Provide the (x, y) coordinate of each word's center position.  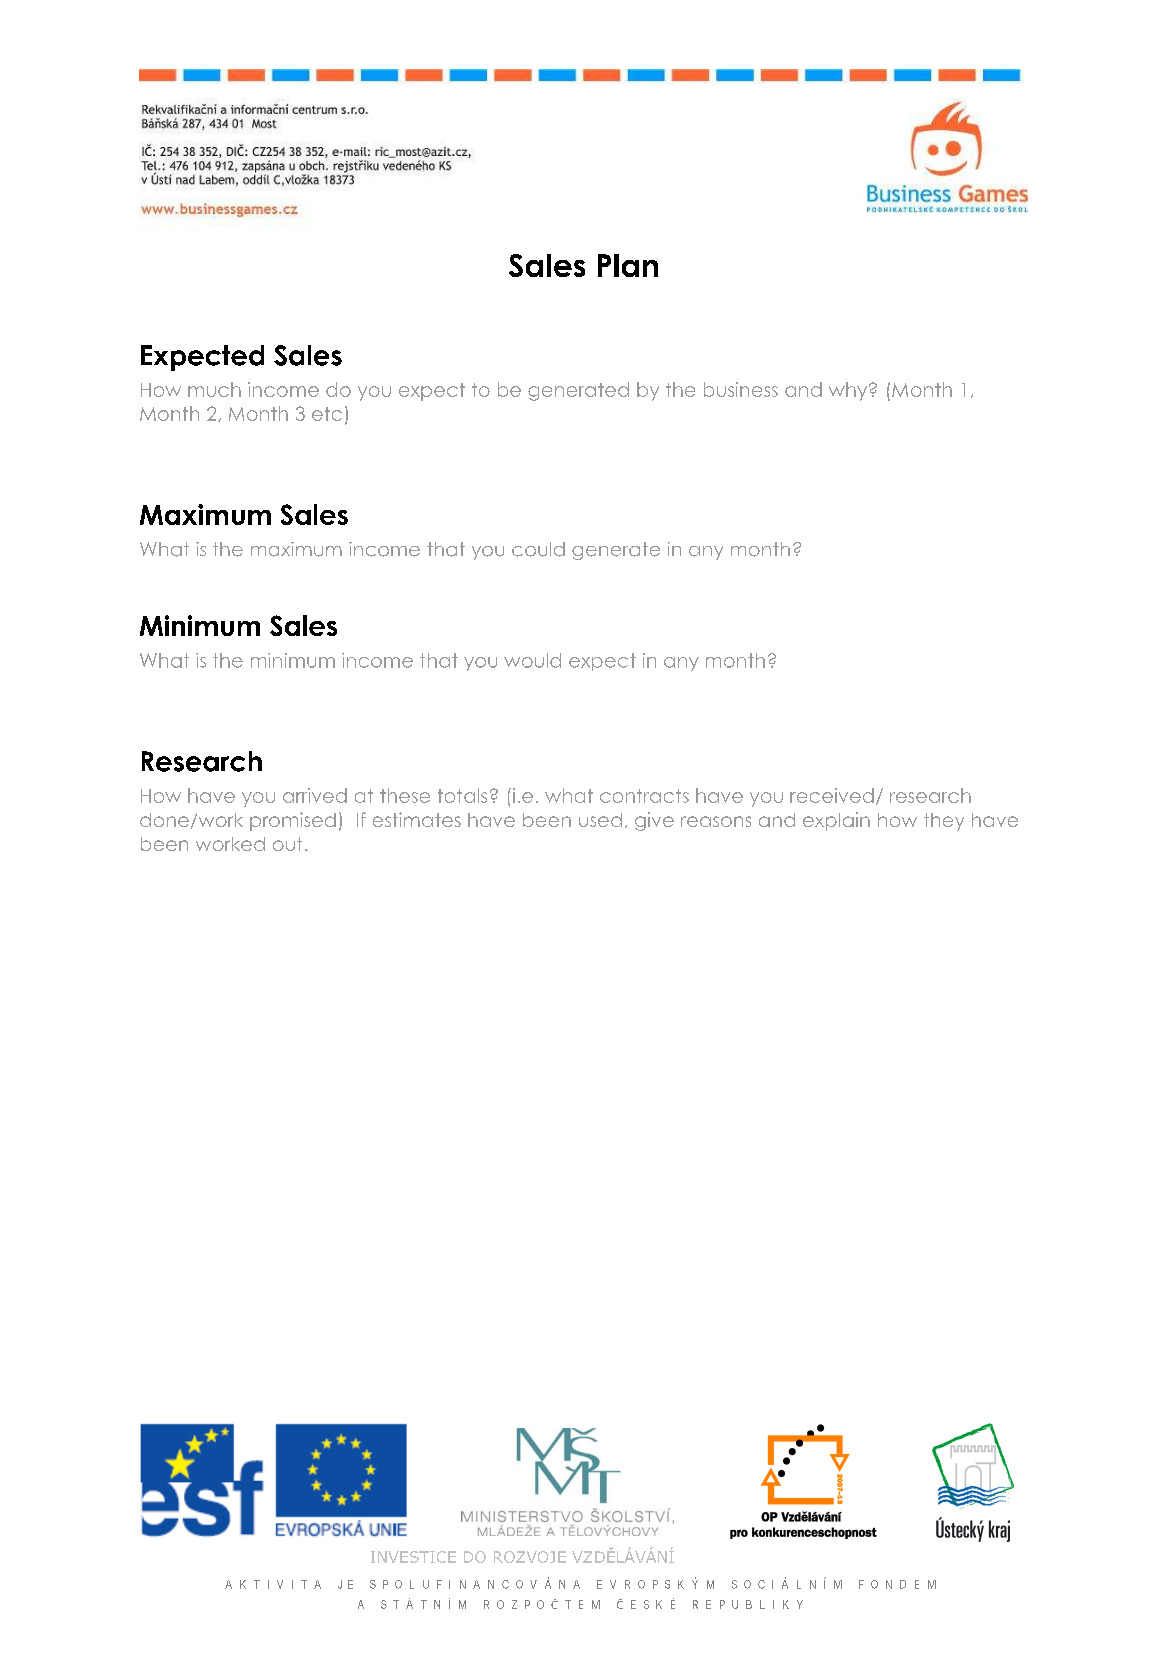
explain (836, 821)
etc (327, 414)
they (944, 822)
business (741, 389)
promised (293, 821)
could (538, 549)
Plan (628, 265)
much (214, 389)
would (532, 660)
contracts (644, 796)
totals (462, 795)
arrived (315, 795)
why (849, 391)
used (600, 820)
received (832, 795)
